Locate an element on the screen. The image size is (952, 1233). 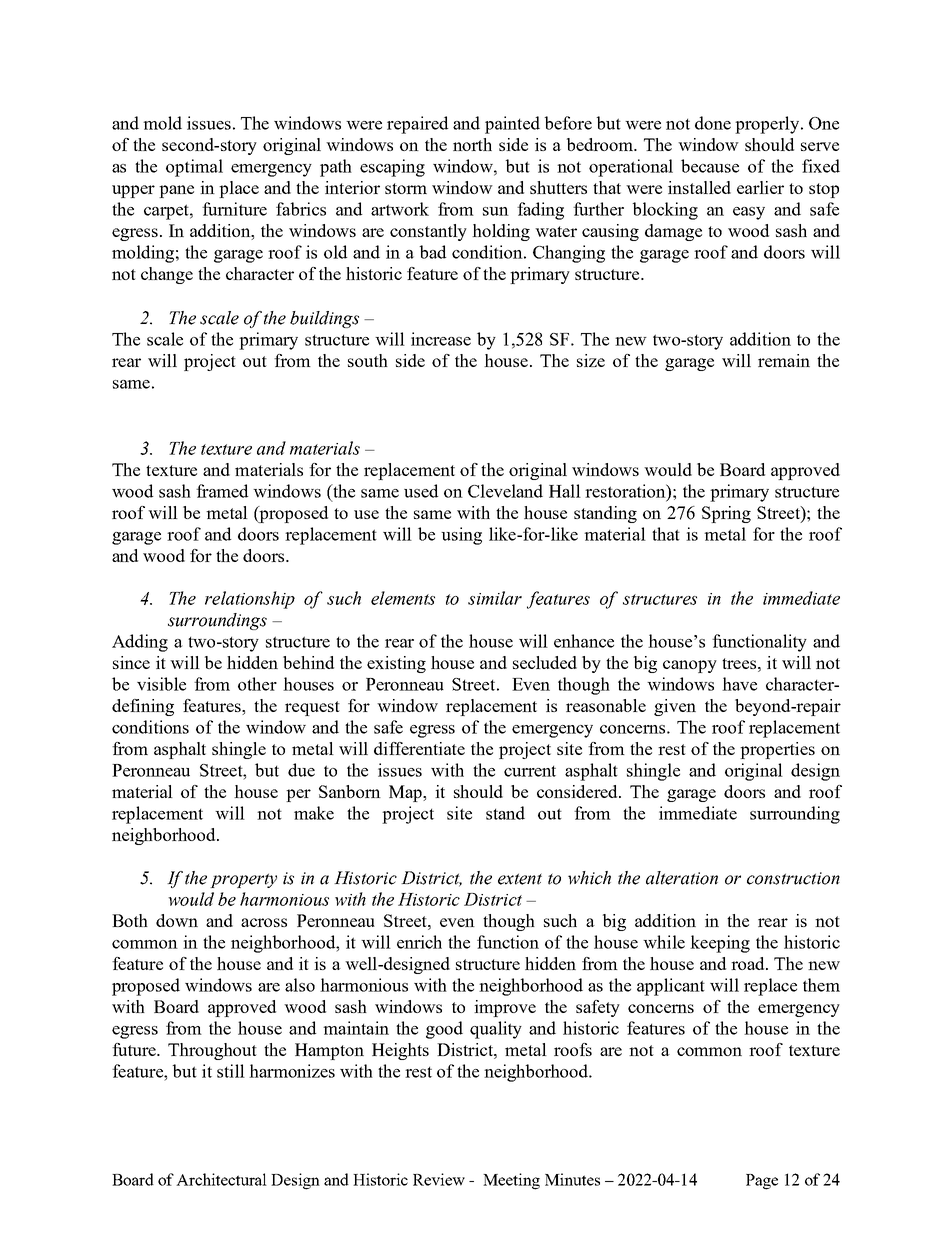
have is located at coordinates (739, 684).
